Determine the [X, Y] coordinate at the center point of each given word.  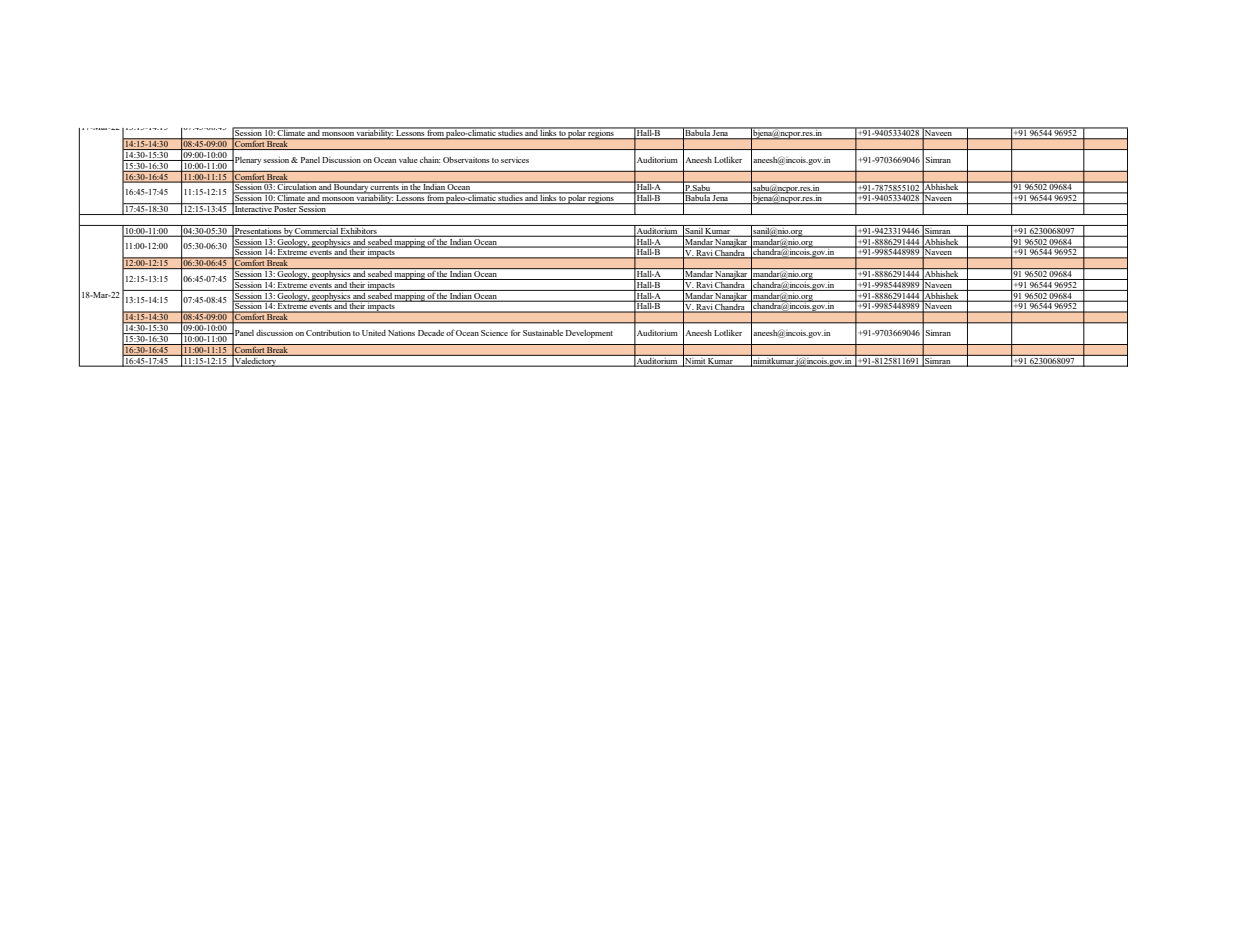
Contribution [328, 333]
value [408, 160]
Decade [431, 333]
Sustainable [543, 333]
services [515, 160]
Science [494, 333]
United [374, 333]
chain [430, 160]
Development [589, 334]
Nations [401, 333]
